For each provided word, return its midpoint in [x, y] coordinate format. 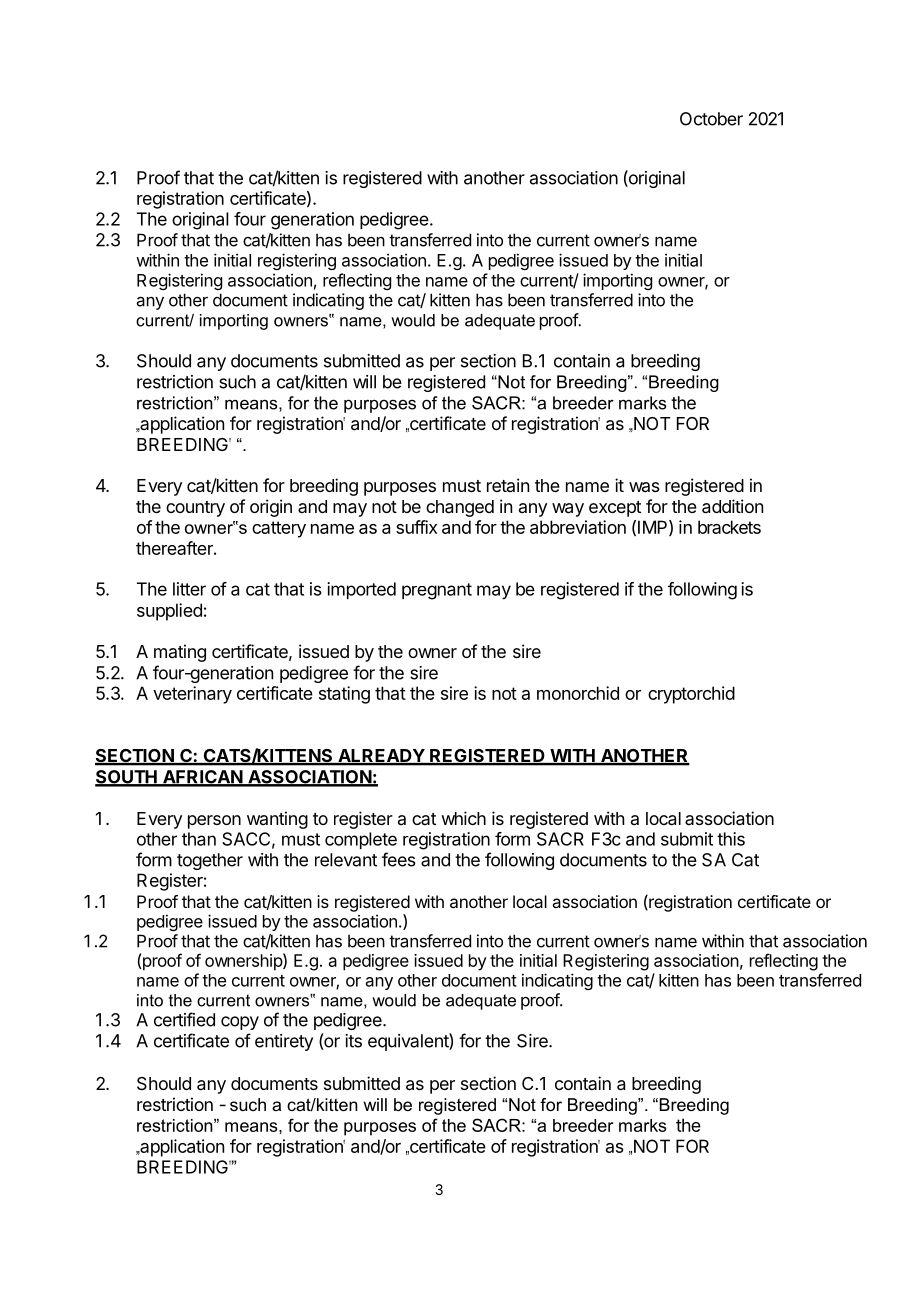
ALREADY [381, 757]
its [353, 1041]
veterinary [192, 695]
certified [184, 1019]
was [644, 487]
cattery [279, 529]
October [711, 119]
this [731, 839]
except [615, 509]
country [195, 509]
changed [460, 508]
